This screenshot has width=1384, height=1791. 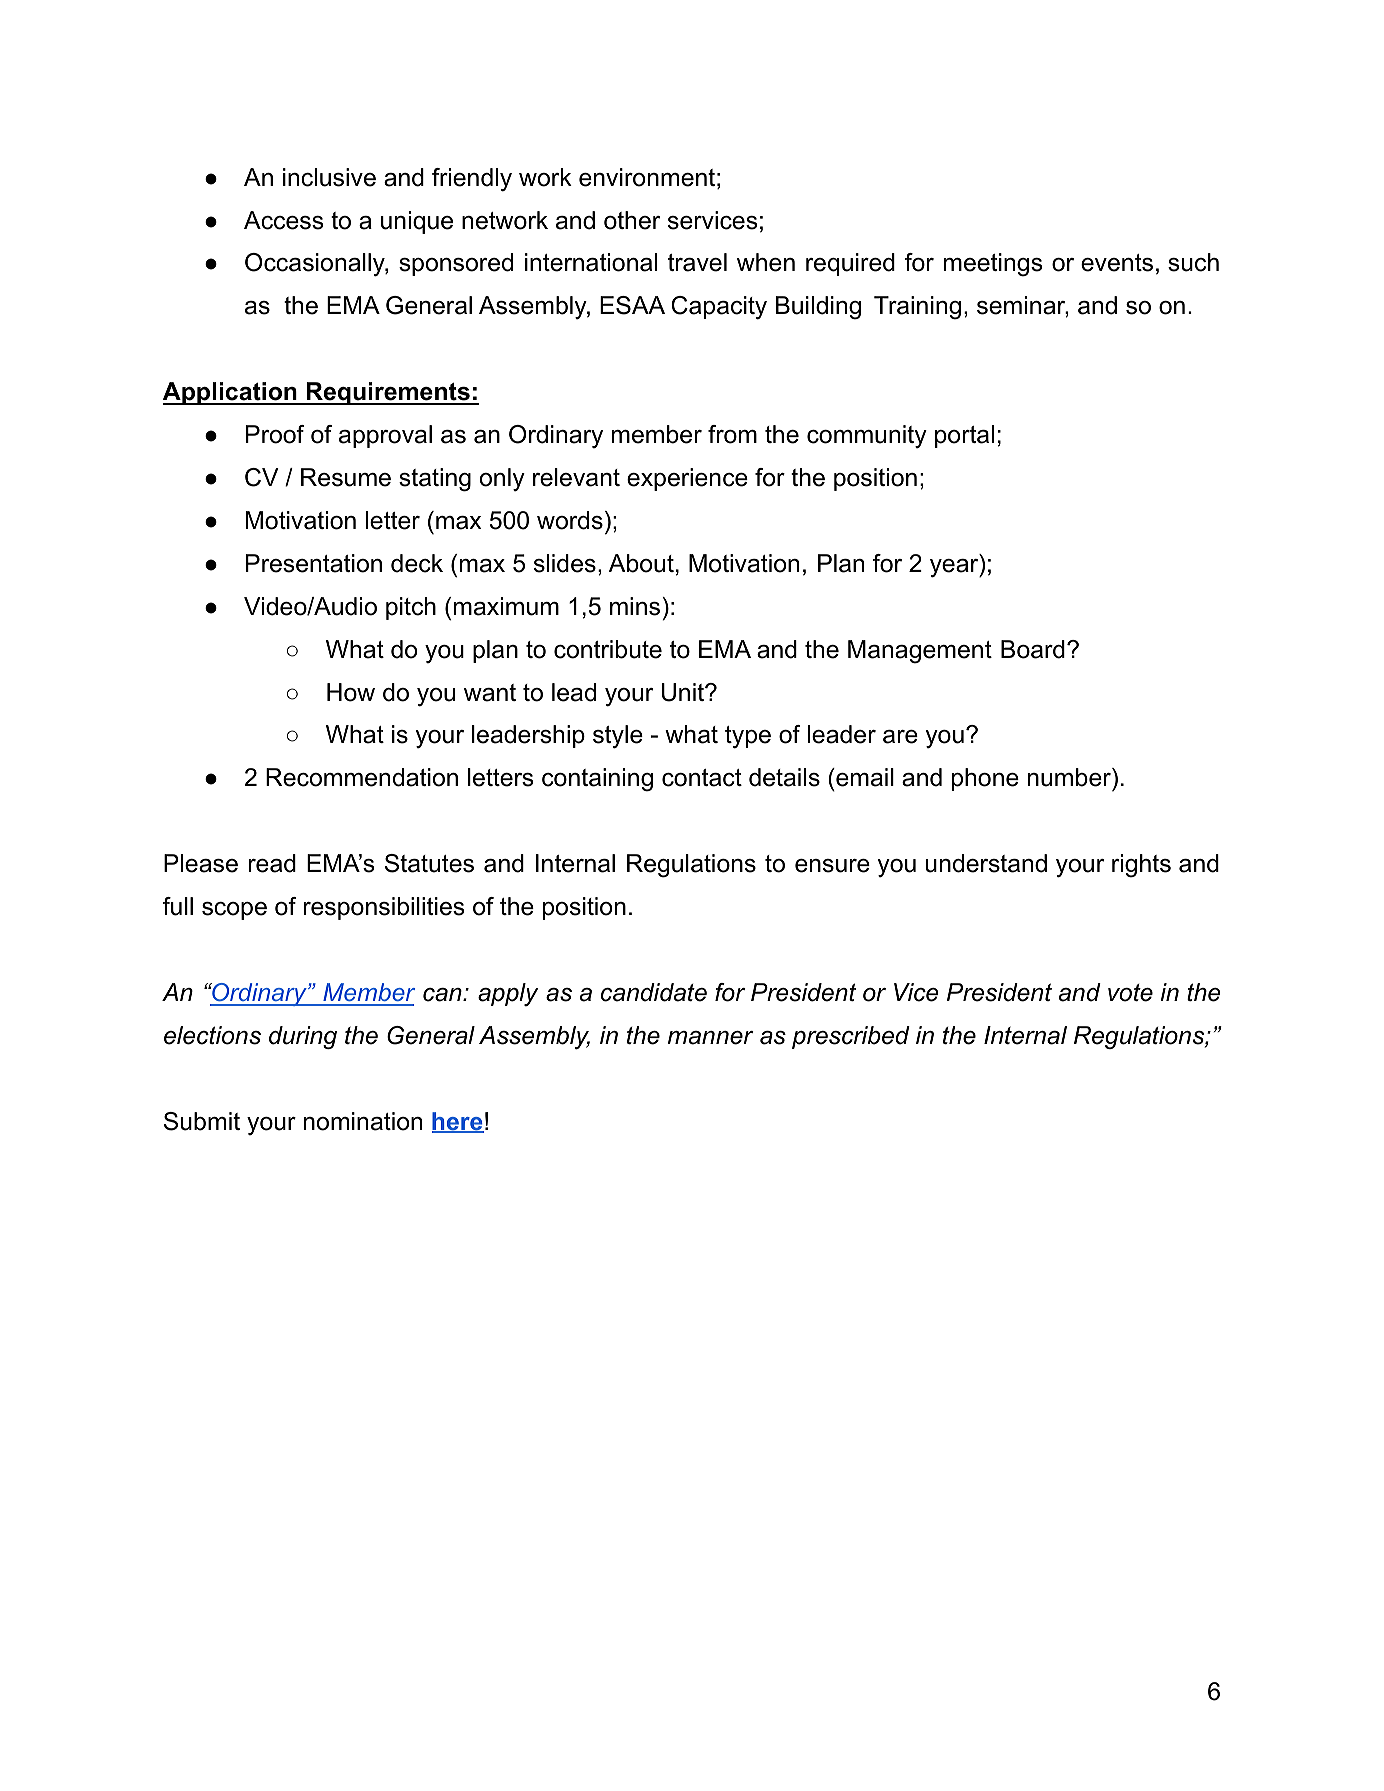 What do you see at coordinates (363, 1121) in the screenshot?
I see `nomination` at bounding box center [363, 1121].
